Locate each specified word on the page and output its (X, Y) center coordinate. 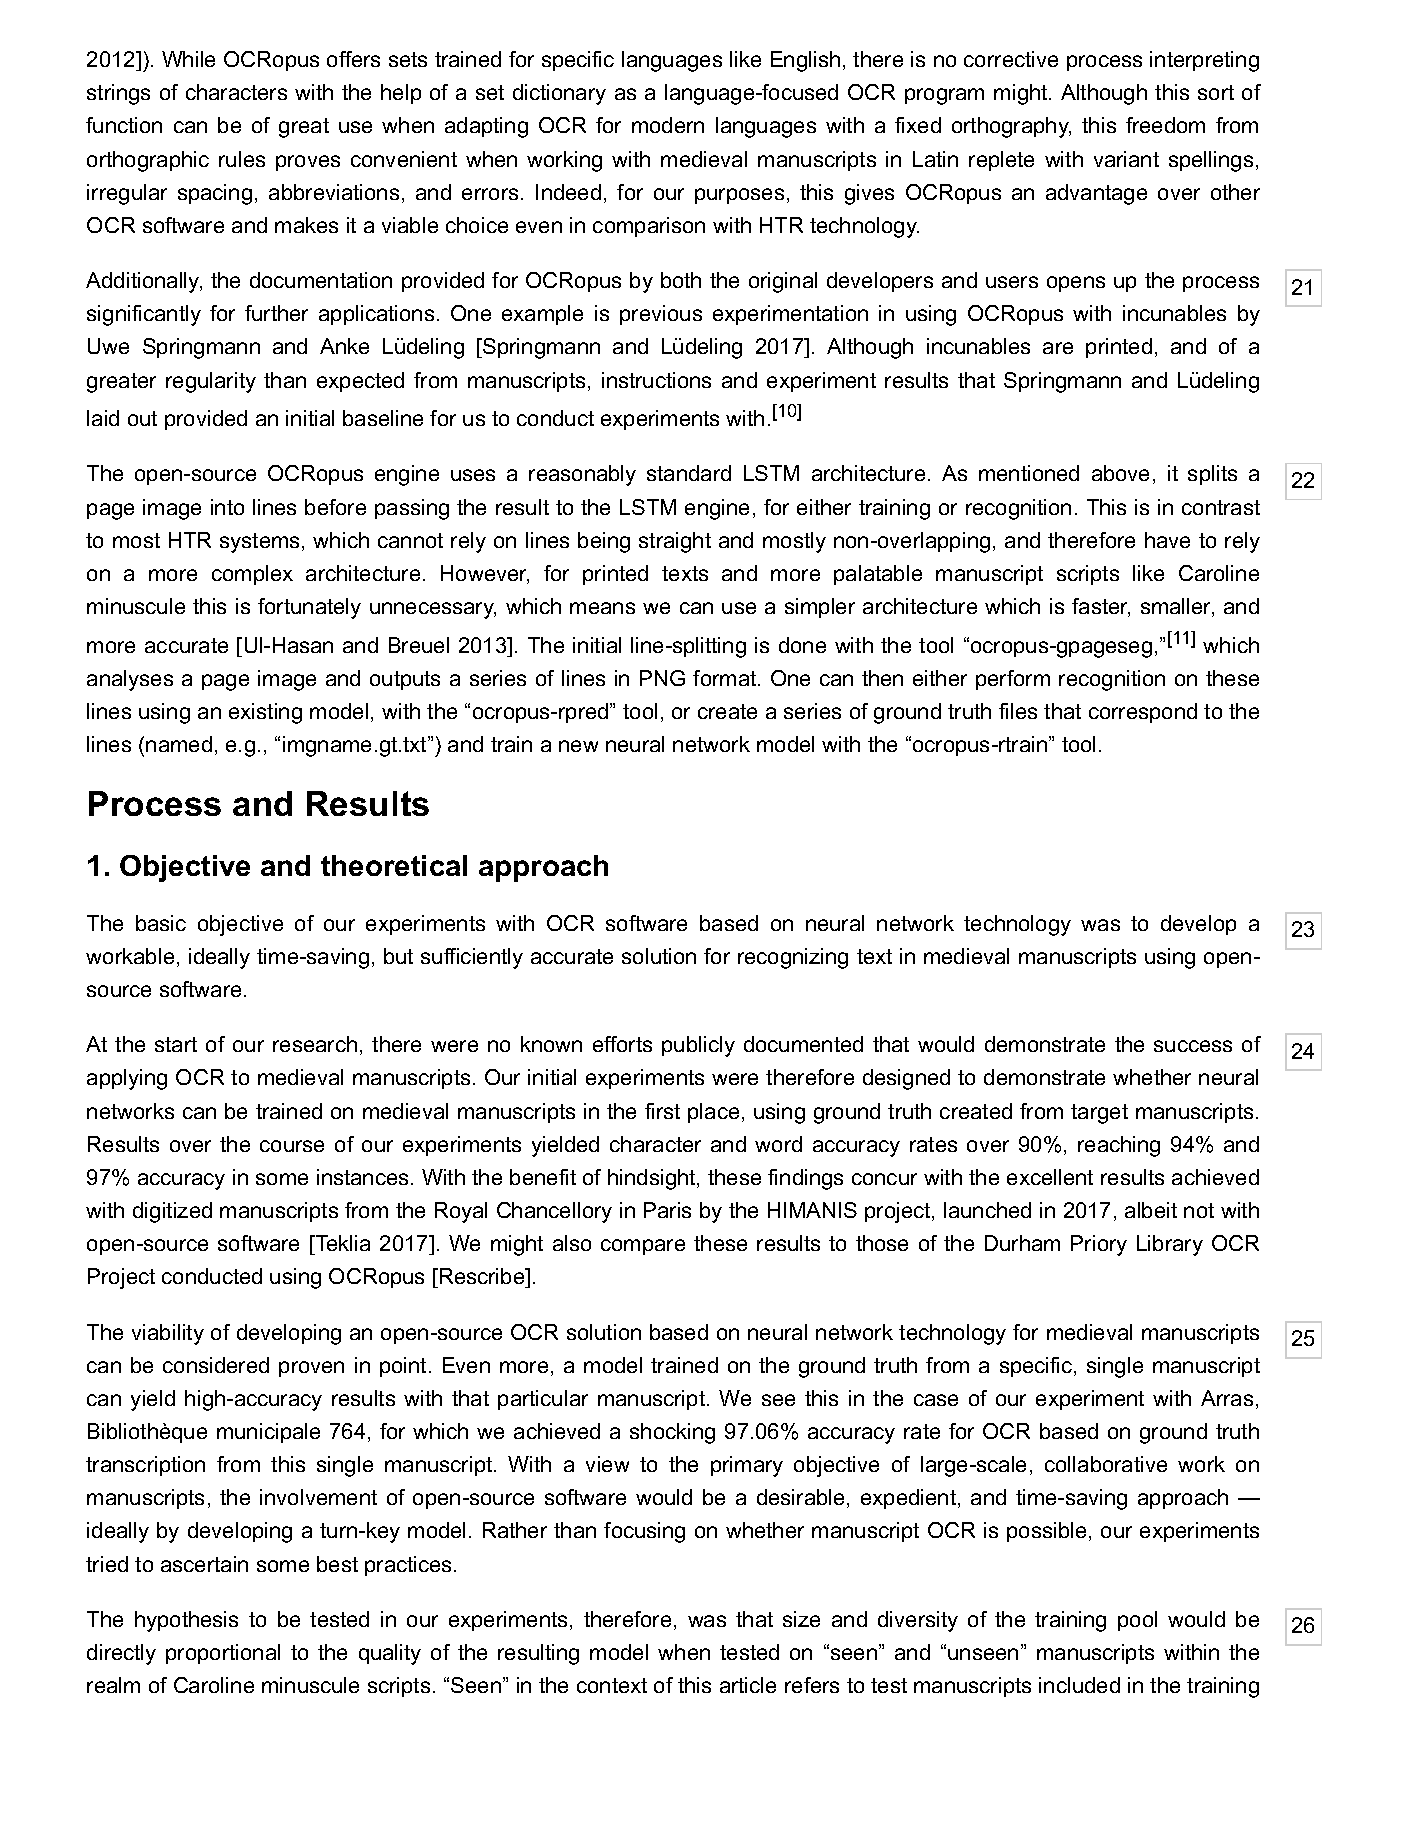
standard (689, 473)
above (1120, 473)
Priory (1099, 1245)
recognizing (793, 958)
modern (668, 125)
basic (161, 923)
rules (242, 159)
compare (643, 1247)
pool (1137, 1621)
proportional (223, 1654)
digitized (172, 1212)
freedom (1165, 125)
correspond (1143, 713)
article (748, 1685)
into (227, 507)
